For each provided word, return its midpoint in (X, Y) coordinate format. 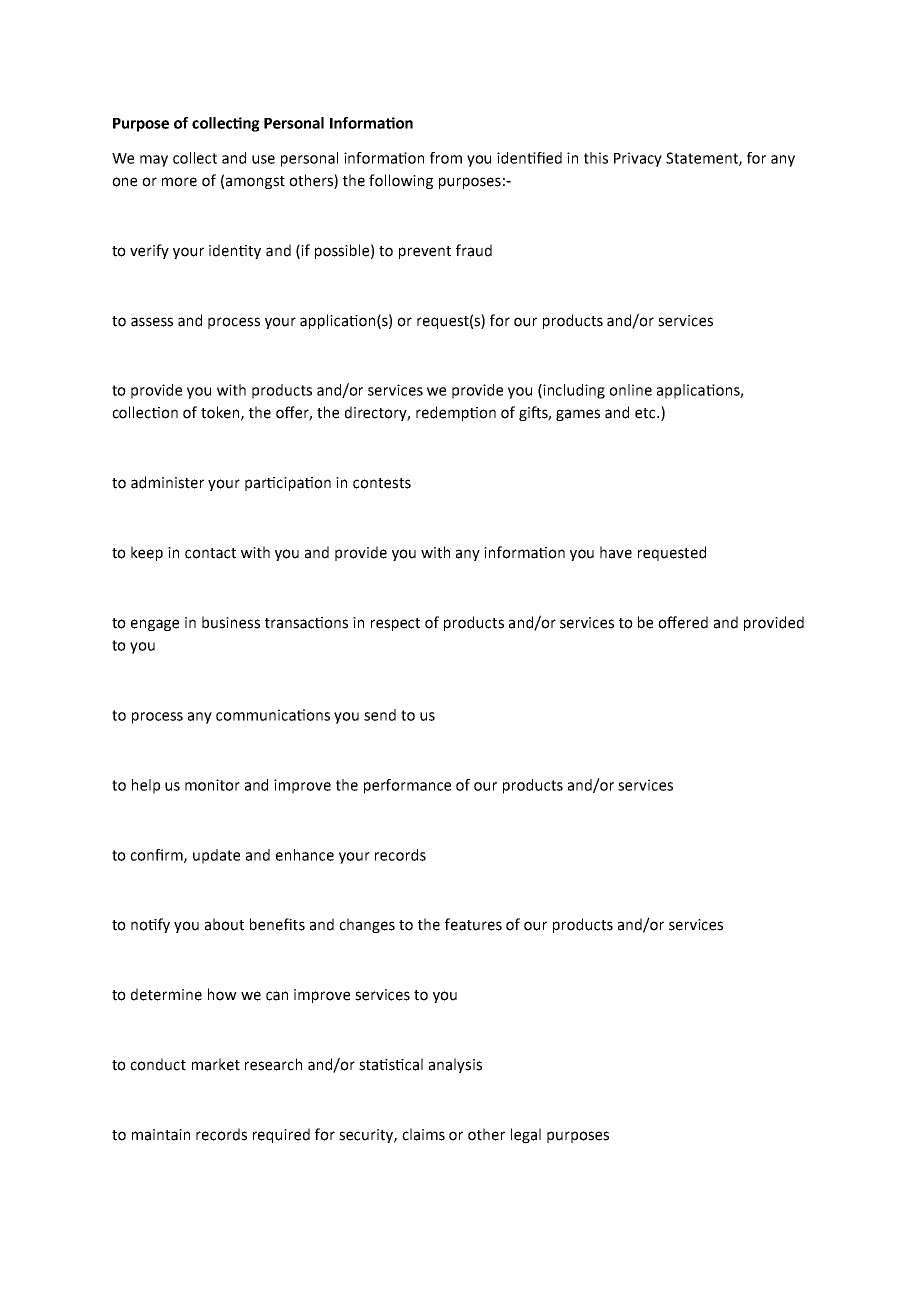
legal (526, 1135)
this (596, 158)
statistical (391, 1064)
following (401, 181)
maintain (161, 1135)
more (179, 182)
